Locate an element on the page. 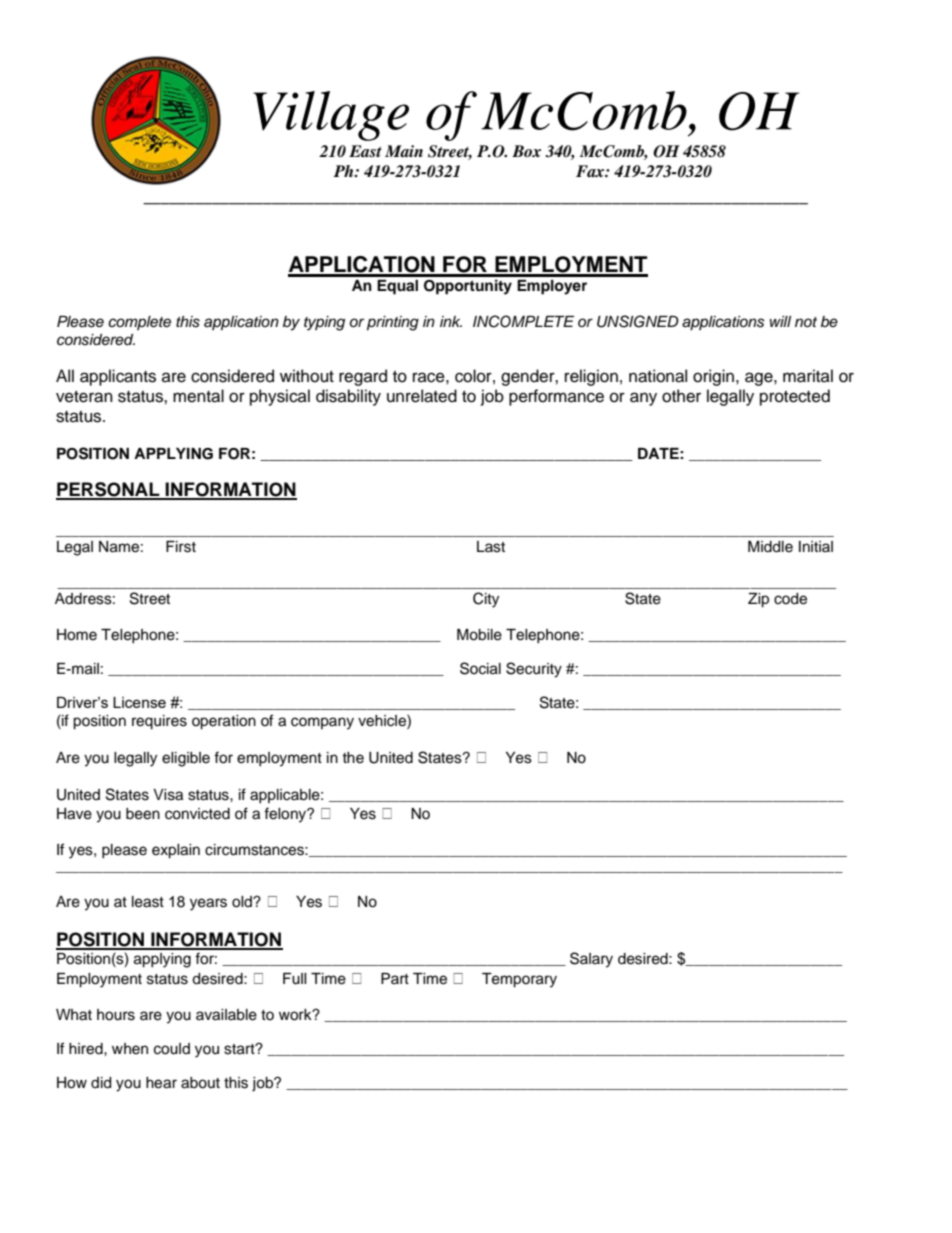 The width and height of the page is (952, 1233). Main is located at coordinates (404, 151).
